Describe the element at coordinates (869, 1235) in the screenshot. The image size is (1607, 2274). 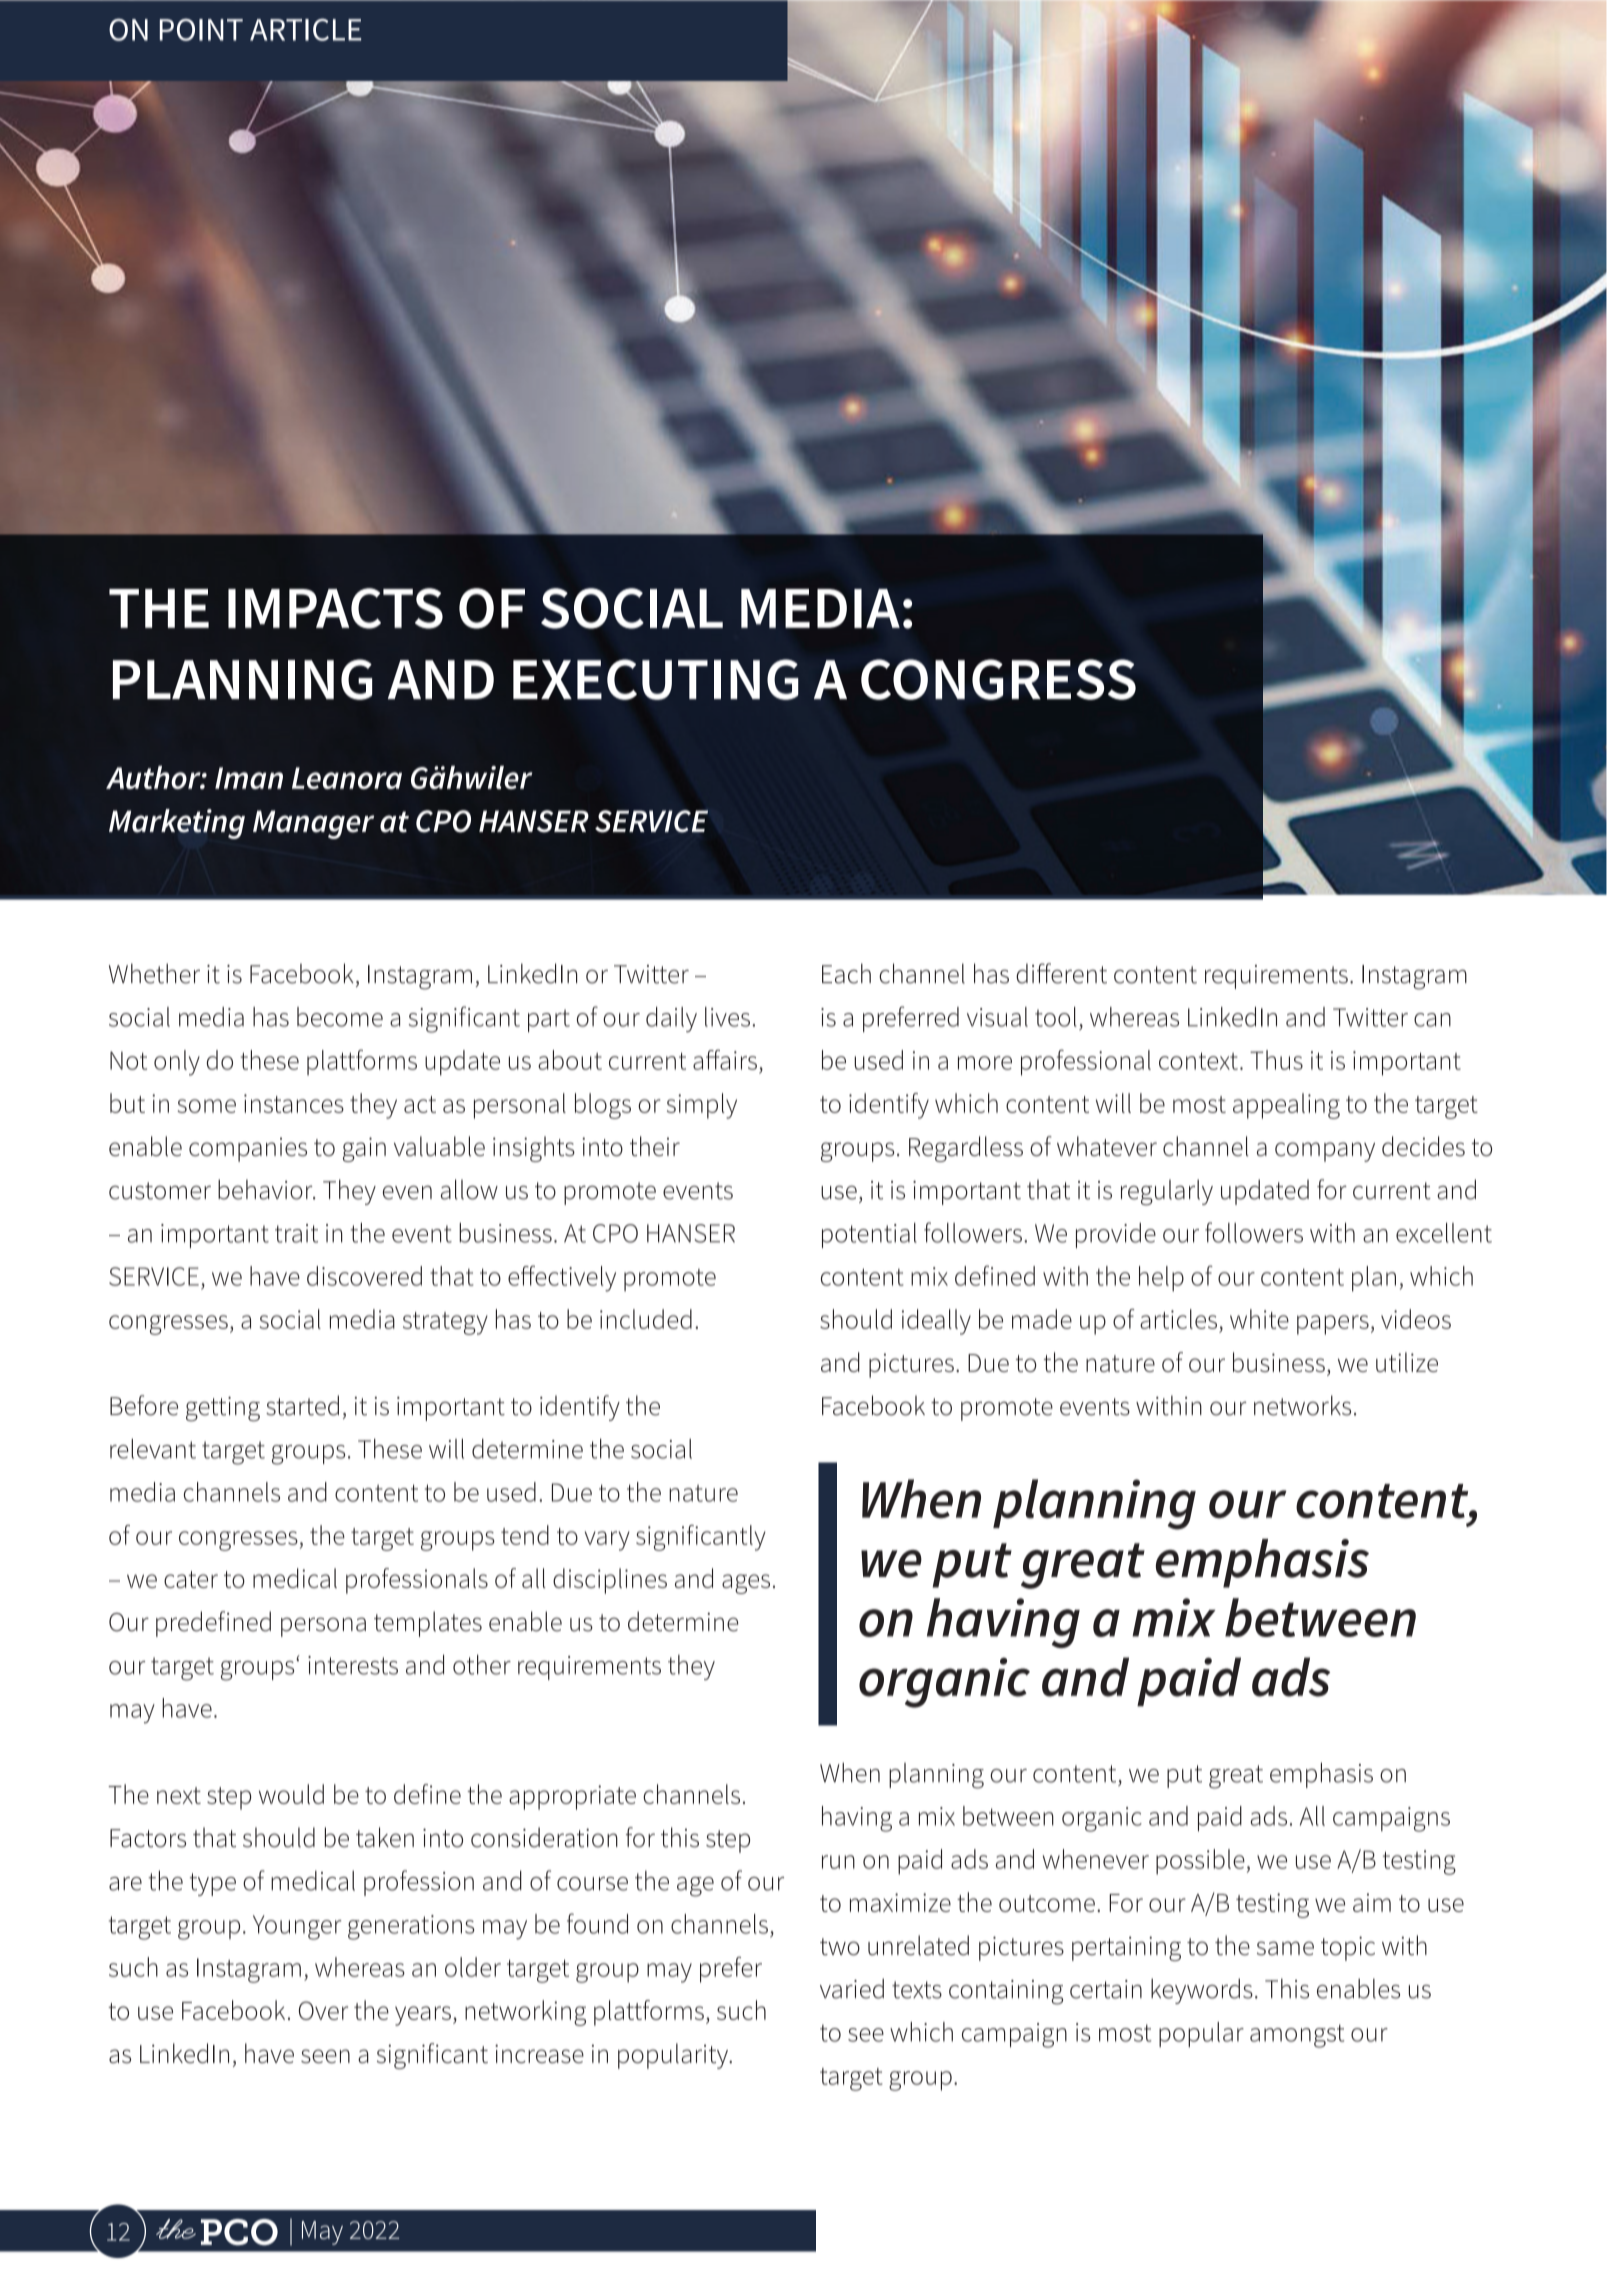
I see `potential` at that location.
